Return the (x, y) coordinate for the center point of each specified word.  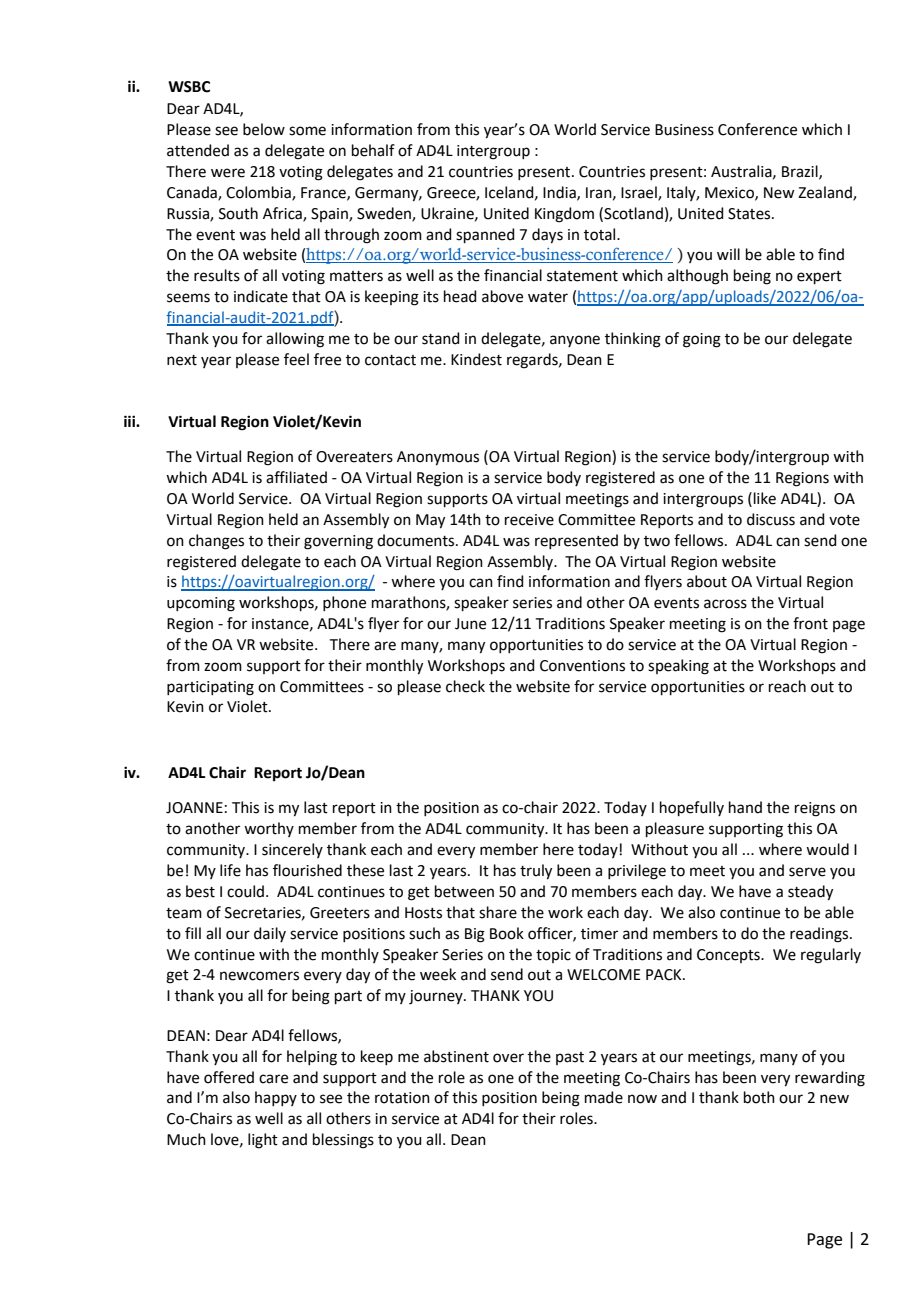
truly (536, 872)
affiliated (296, 477)
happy (276, 1098)
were (228, 173)
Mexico (730, 193)
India (560, 193)
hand (745, 807)
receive (529, 520)
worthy (269, 829)
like (765, 498)
